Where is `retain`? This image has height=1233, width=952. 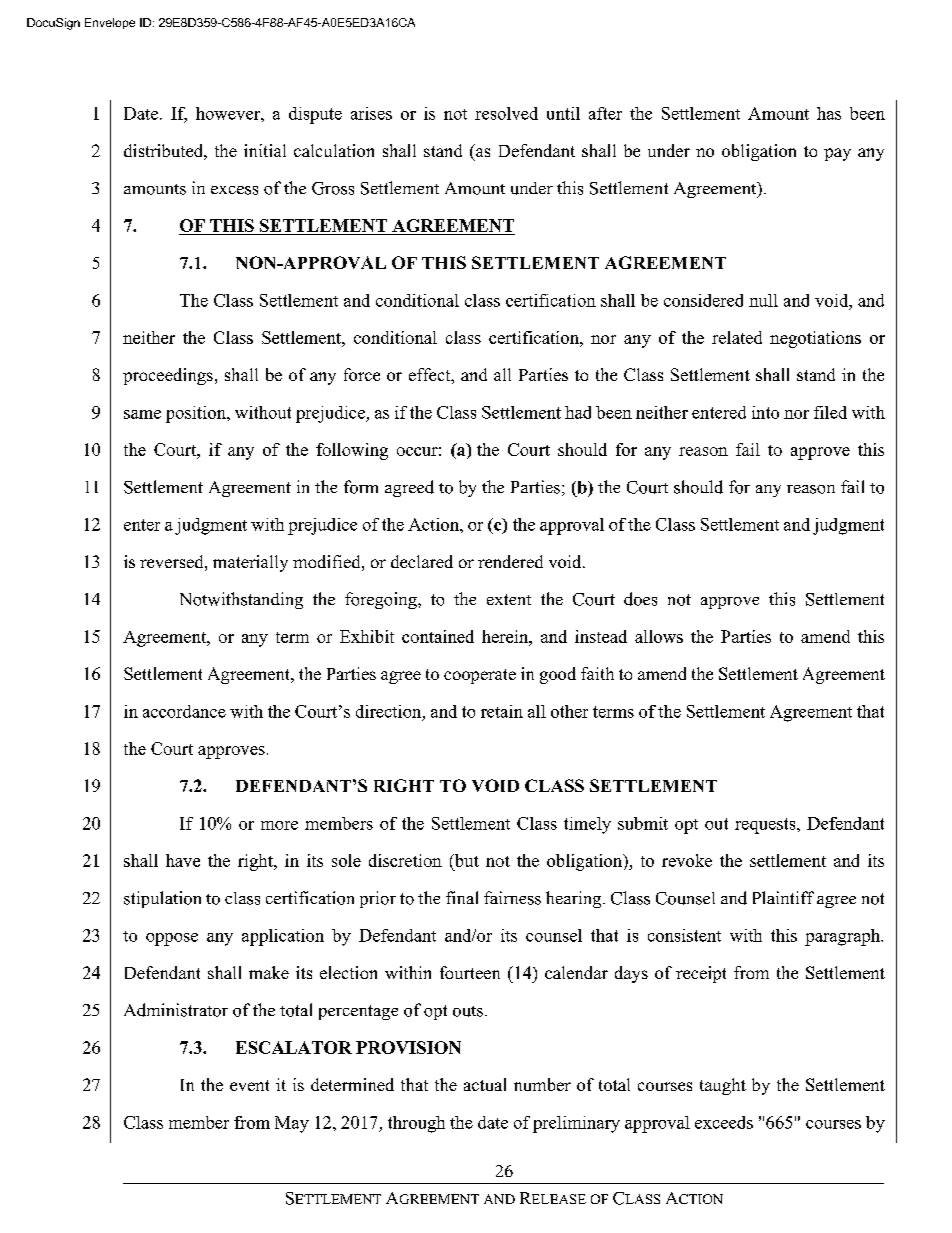 retain is located at coordinates (502, 711).
